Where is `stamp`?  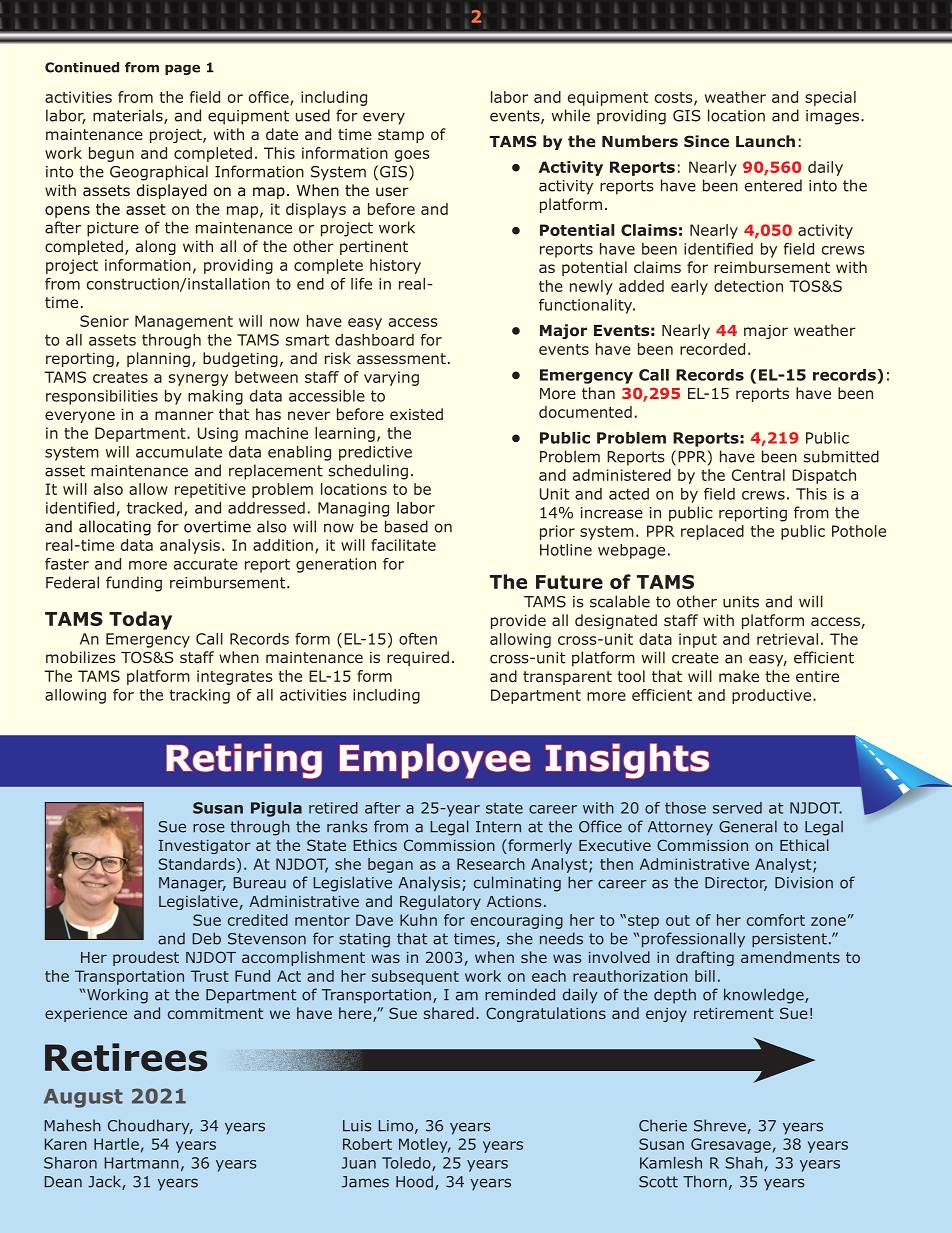
stamp is located at coordinates (401, 136).
